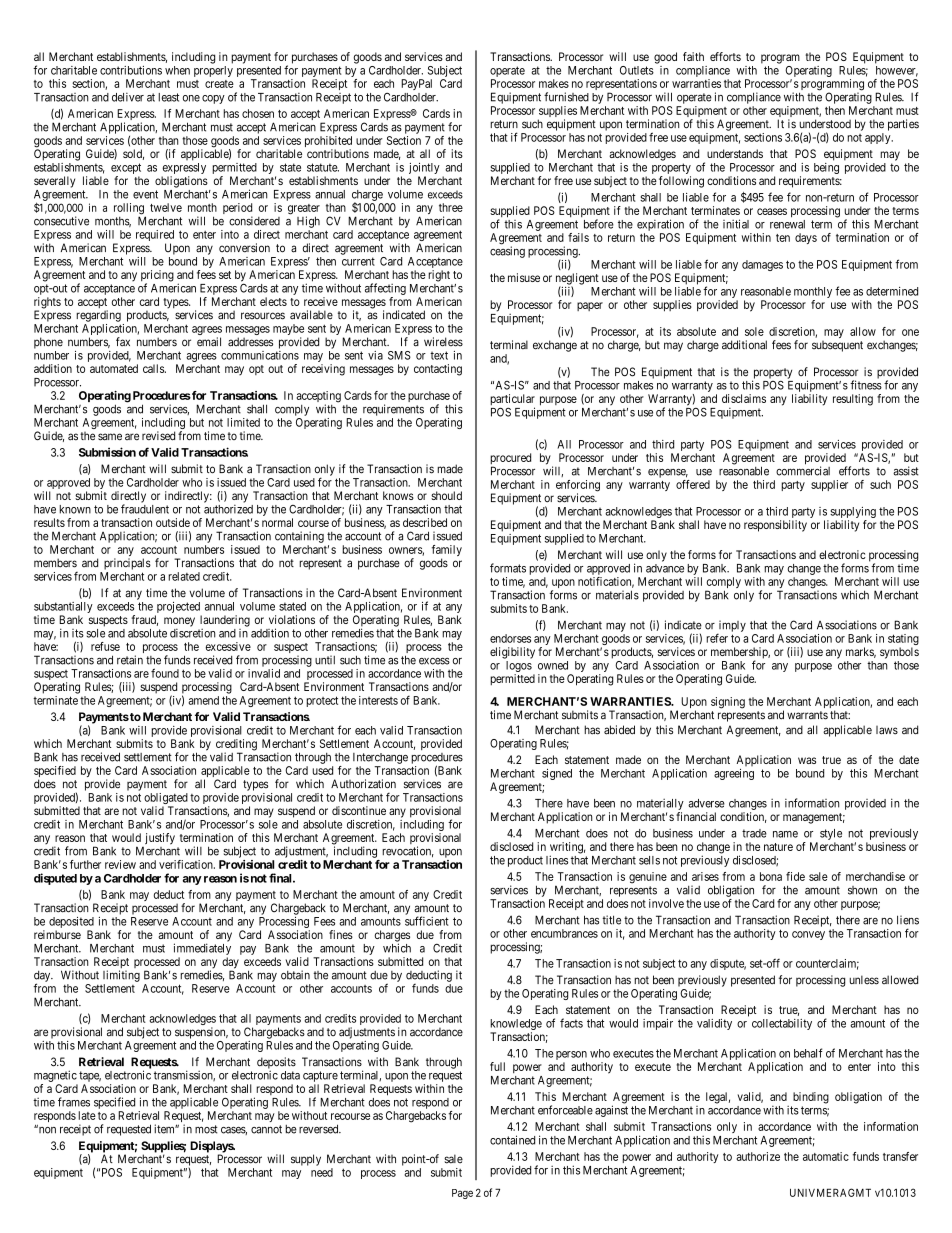 The image size is (952, 1233). Describe the element at coordinates (510, 460) in the image. I see `procured` at that location.
